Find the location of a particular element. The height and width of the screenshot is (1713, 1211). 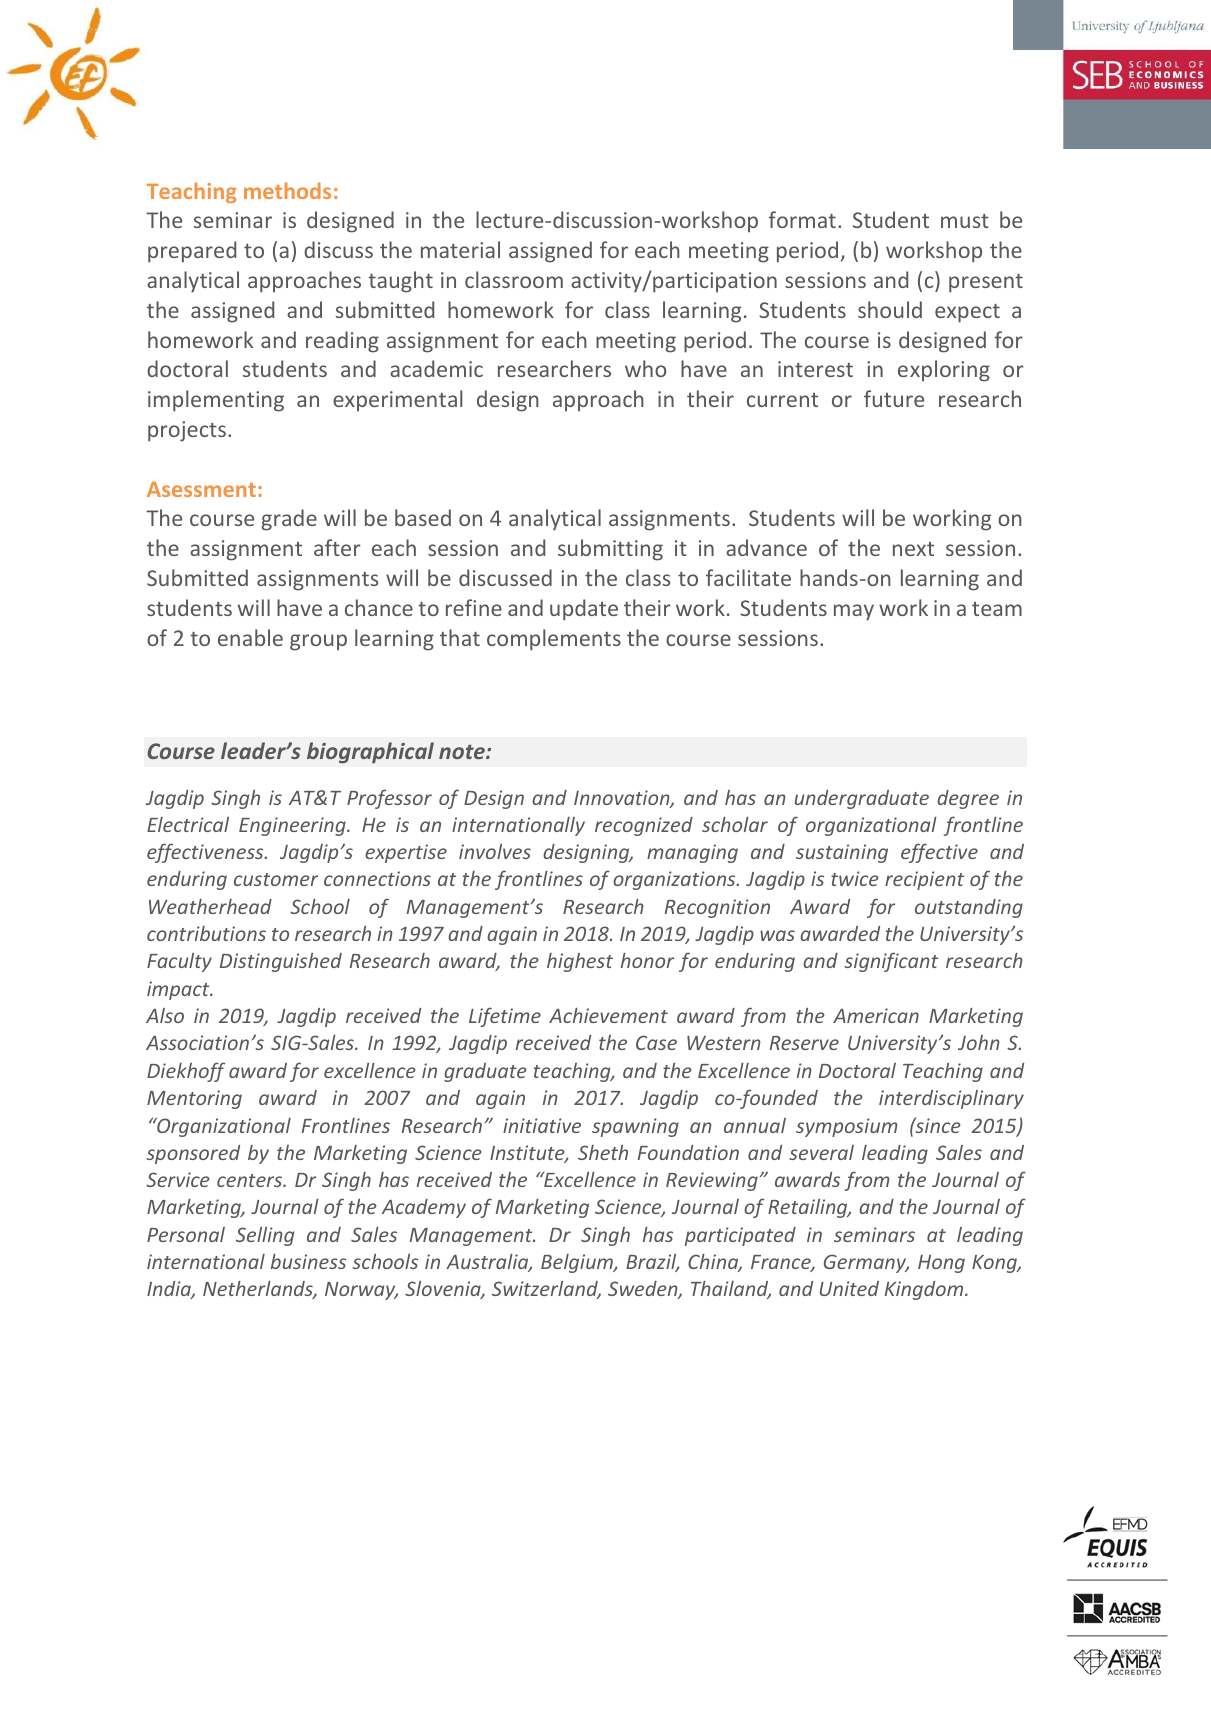

methods is located at coordinates (287, 190).
